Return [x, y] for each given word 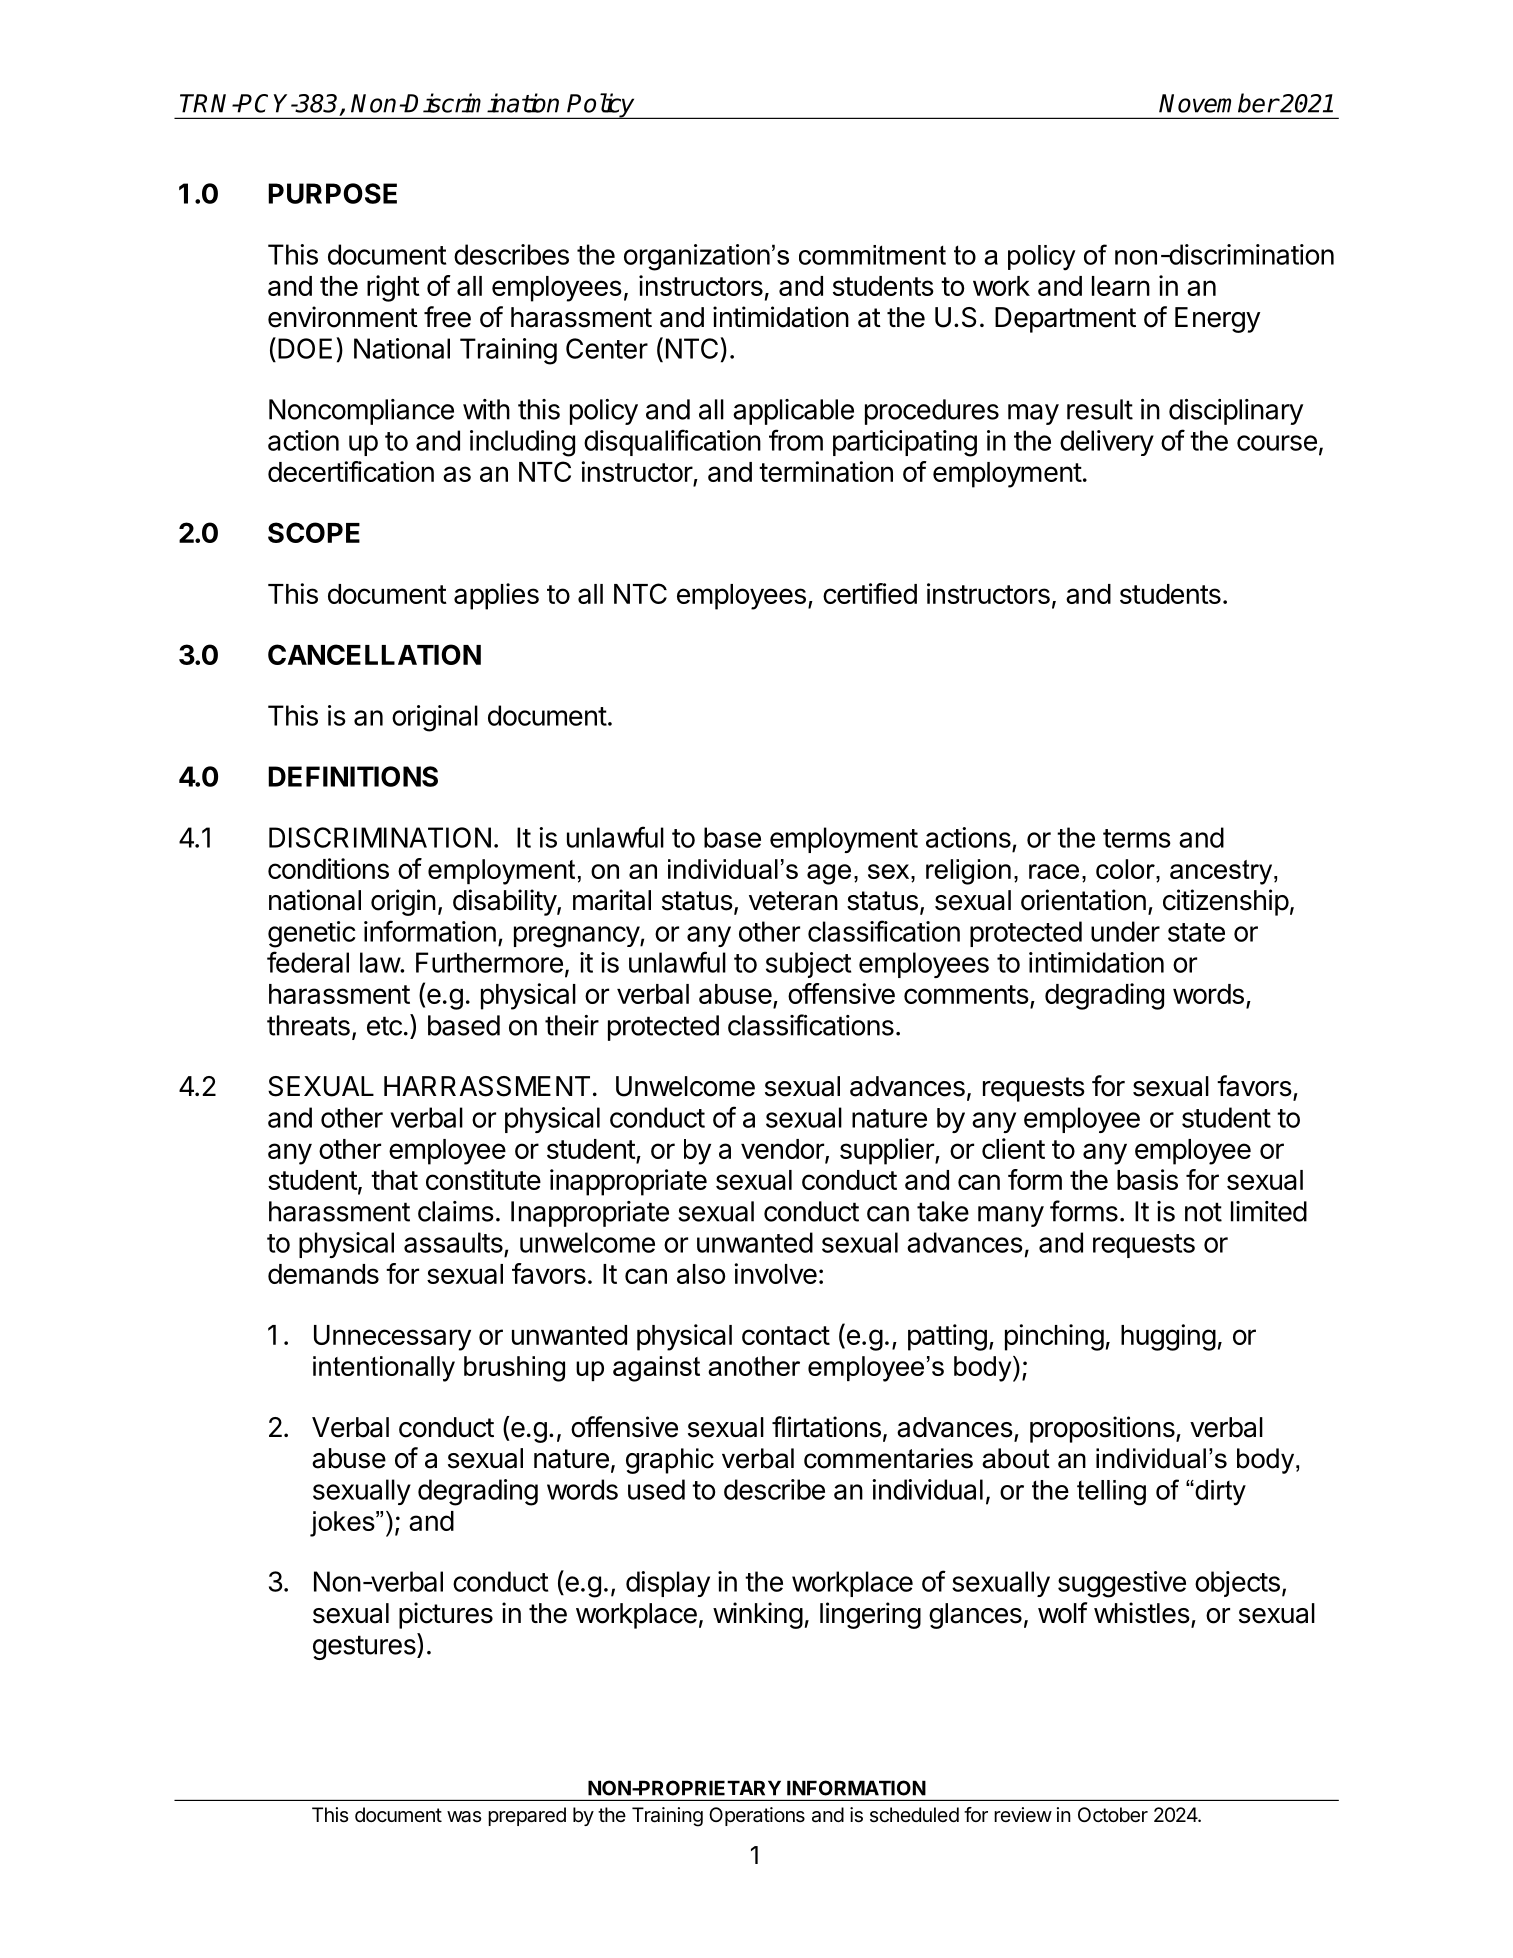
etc [384, 1026]
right [393, 288]
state [1196, 932]
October [1113, 1815]
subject [808, 965]
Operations [757, 1816]
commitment [872, 255]
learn [1121, 286]
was [464, 1817]
